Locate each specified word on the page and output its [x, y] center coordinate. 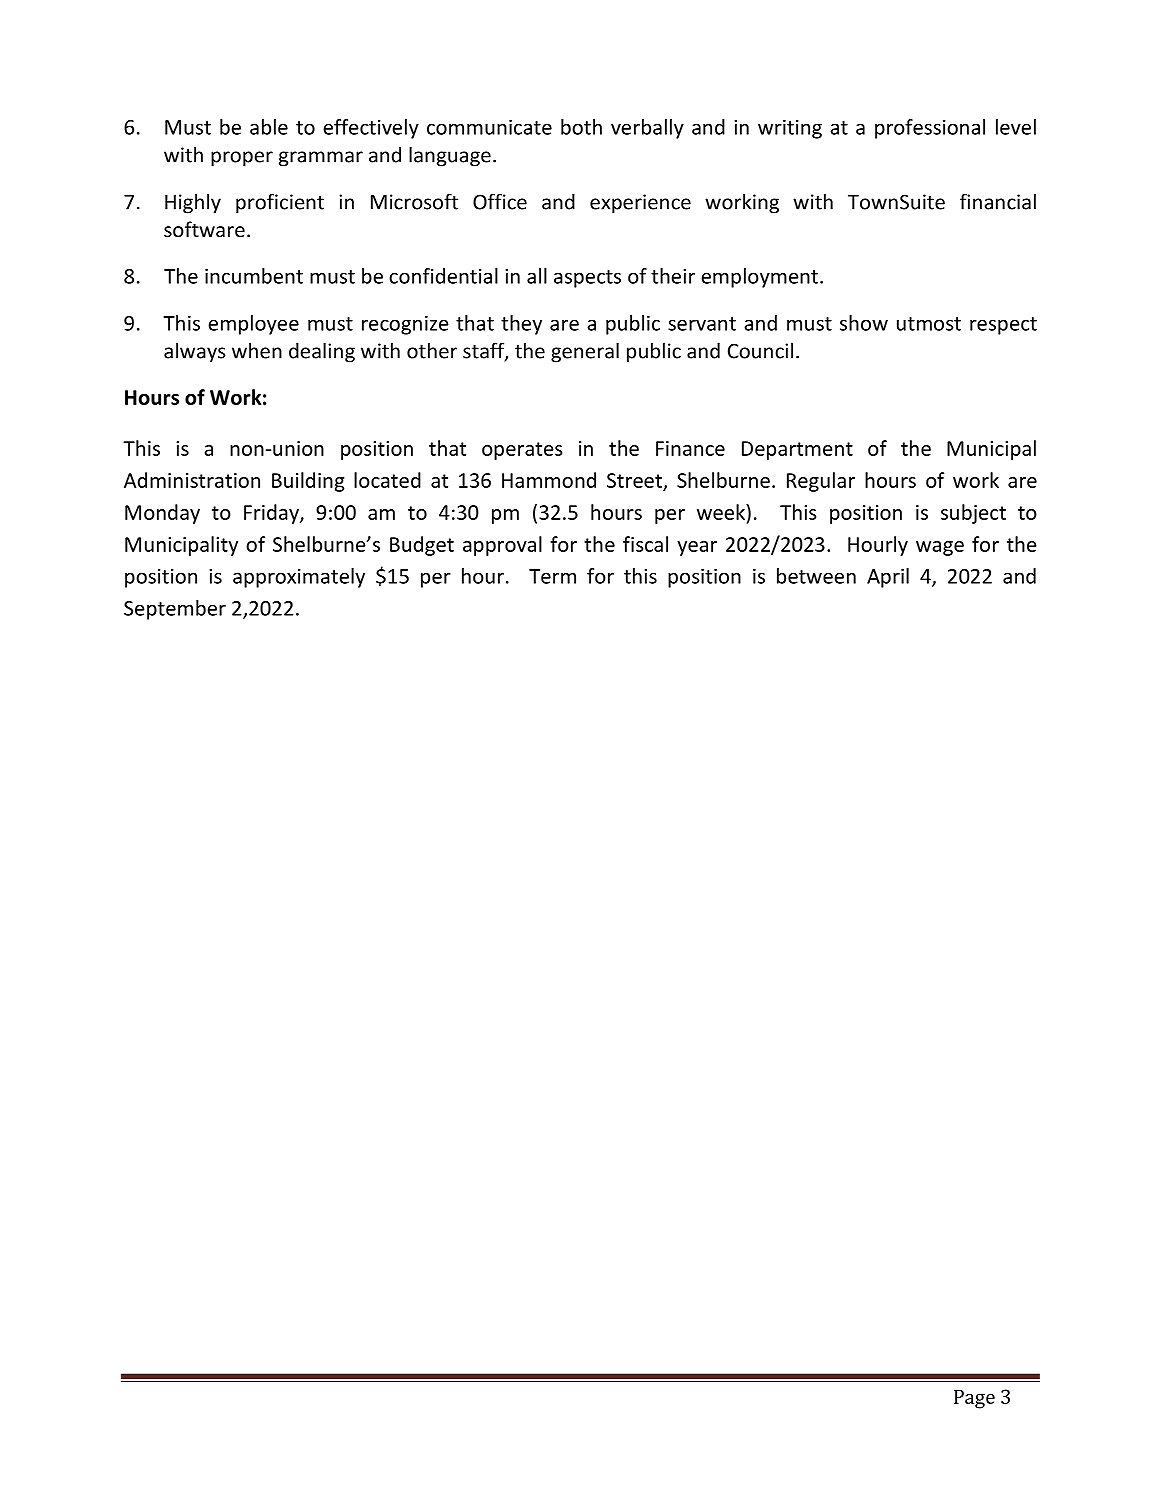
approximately [299, 578]
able [269, 127]
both [581, 127]
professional [930, 129]
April [888, 578]
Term [552, 576]
